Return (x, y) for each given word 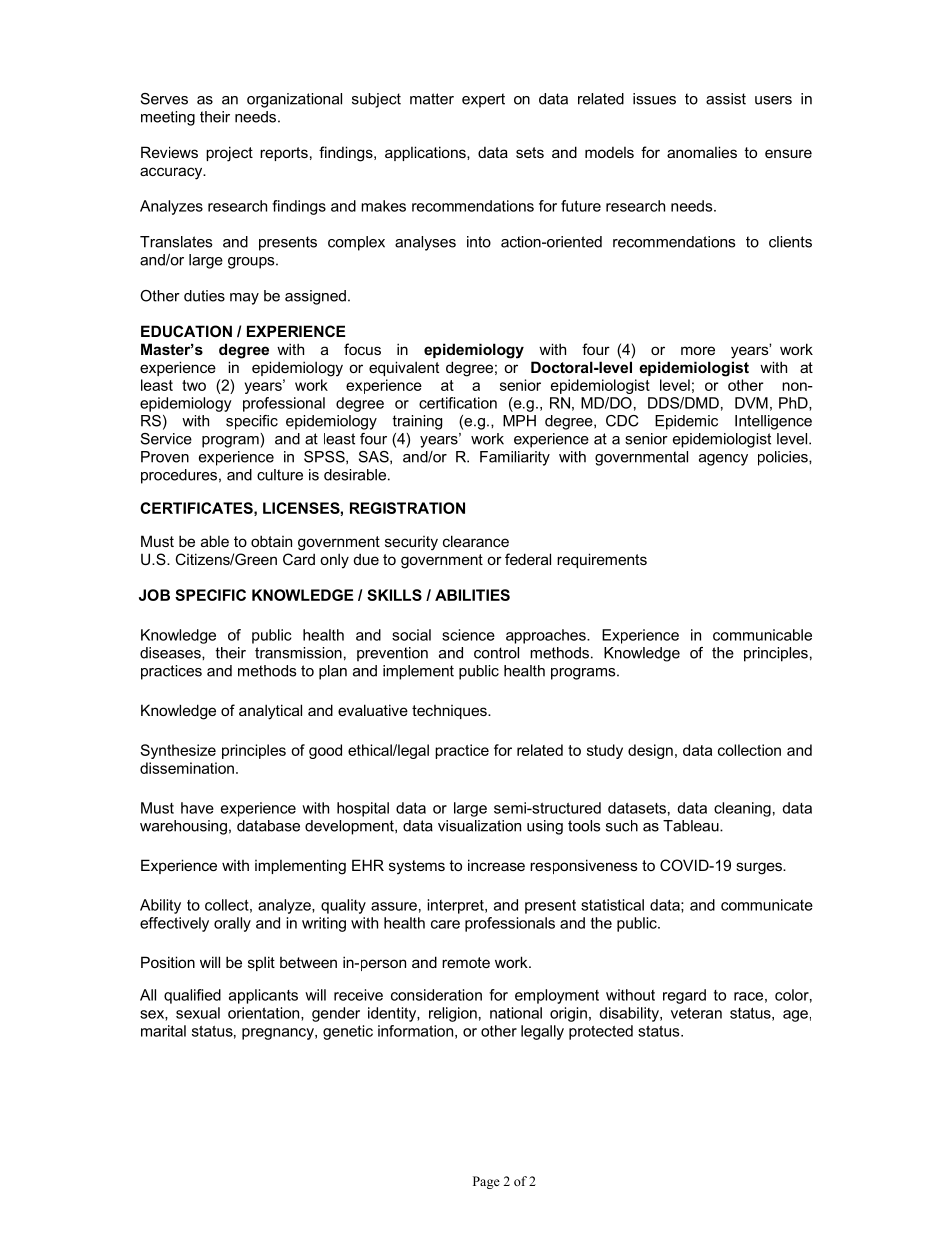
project (229, 154)
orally (232, 924)
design (650, 751)
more (698, 350)
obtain (271, 541)
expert (483, 100)
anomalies (702, 152)
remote (466, 962)
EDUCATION (186, 331)
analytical (270, 712)
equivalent (404, 368)
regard (684, 996)
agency (723, 460)
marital (163, 1031)
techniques (450, 712)
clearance (476, 541)
